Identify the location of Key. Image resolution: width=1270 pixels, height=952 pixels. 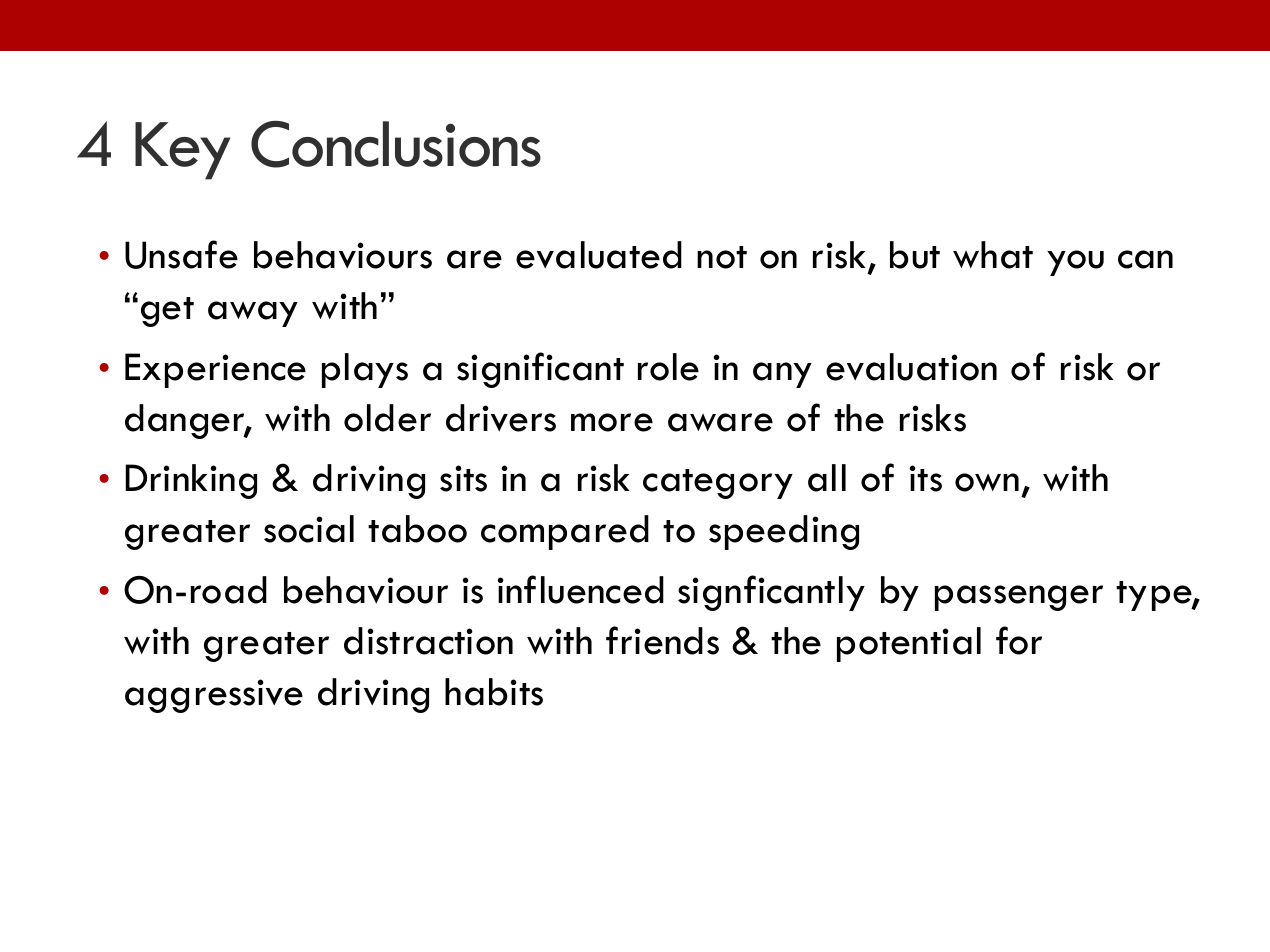
(182, 151).
